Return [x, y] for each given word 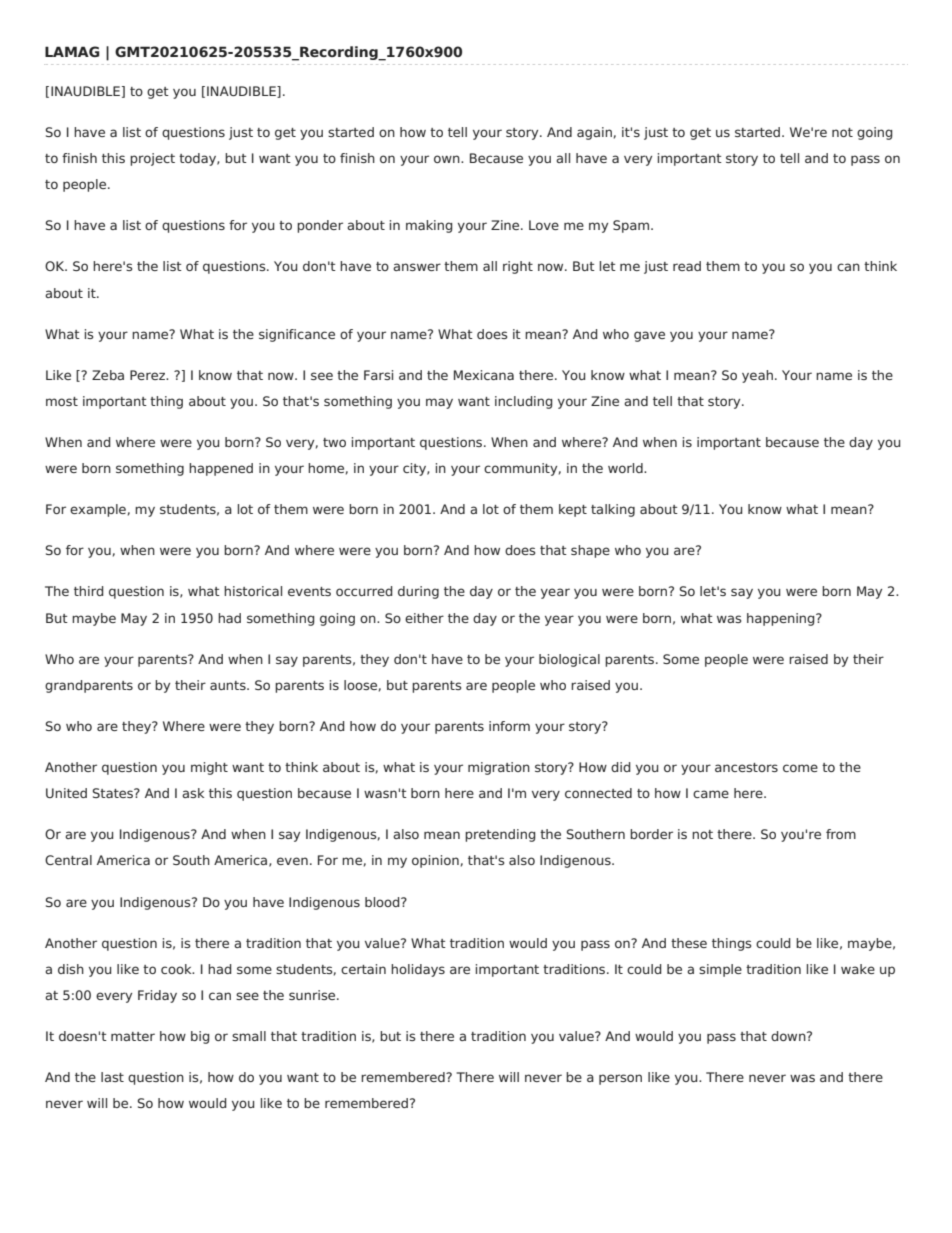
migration [499, 768]
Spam [632, 226]
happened [221, 469]
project [152, 159]
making [429, 226]
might [209, 768]
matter [133, 1036]
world [626, 468]
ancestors [746, 767]
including [524, 402]
